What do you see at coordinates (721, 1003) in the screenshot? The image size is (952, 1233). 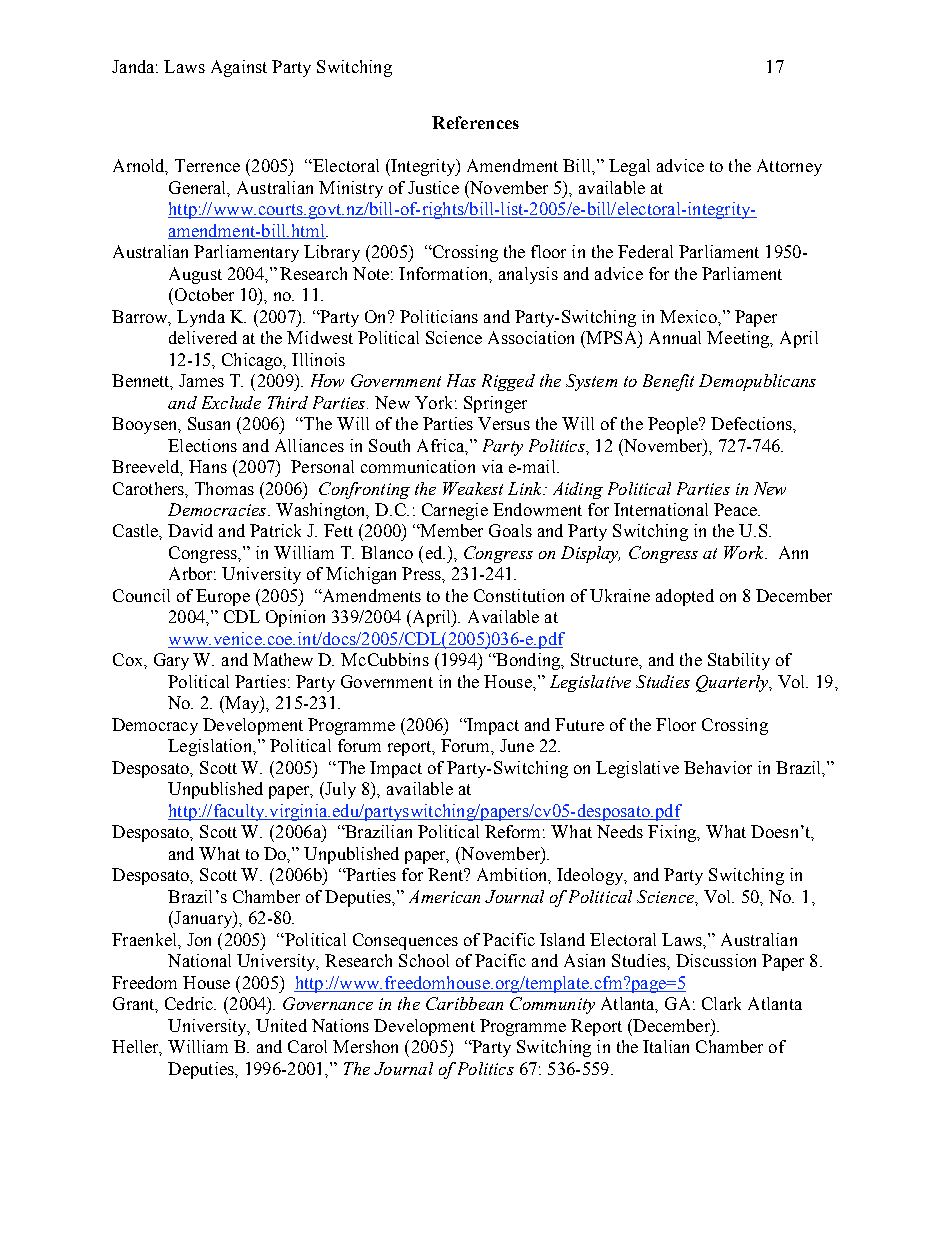 I see `Clark` at bounding box center [721, 1003].
